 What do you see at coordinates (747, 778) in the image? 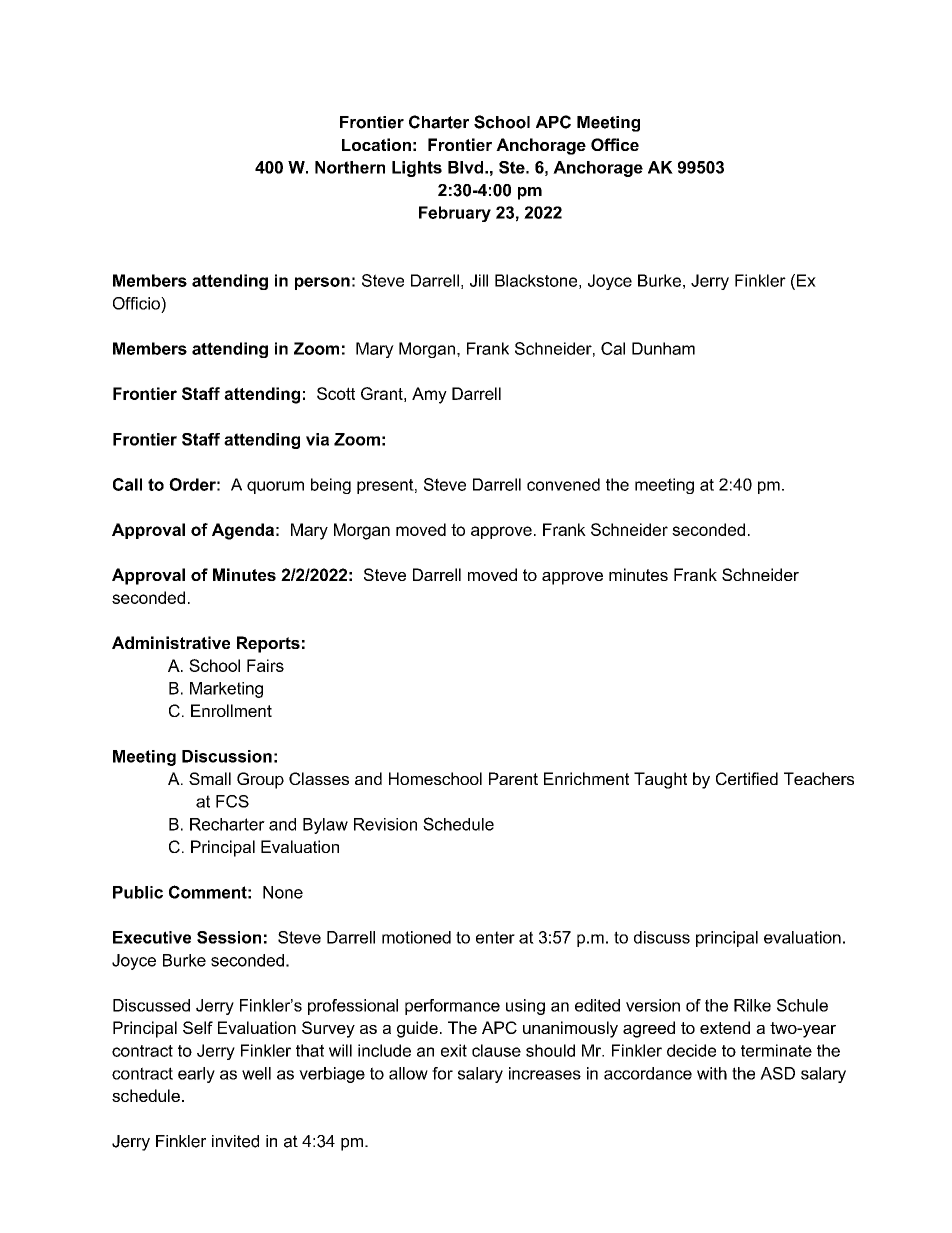
I see `Certified` at bounding box center [747, 778].
